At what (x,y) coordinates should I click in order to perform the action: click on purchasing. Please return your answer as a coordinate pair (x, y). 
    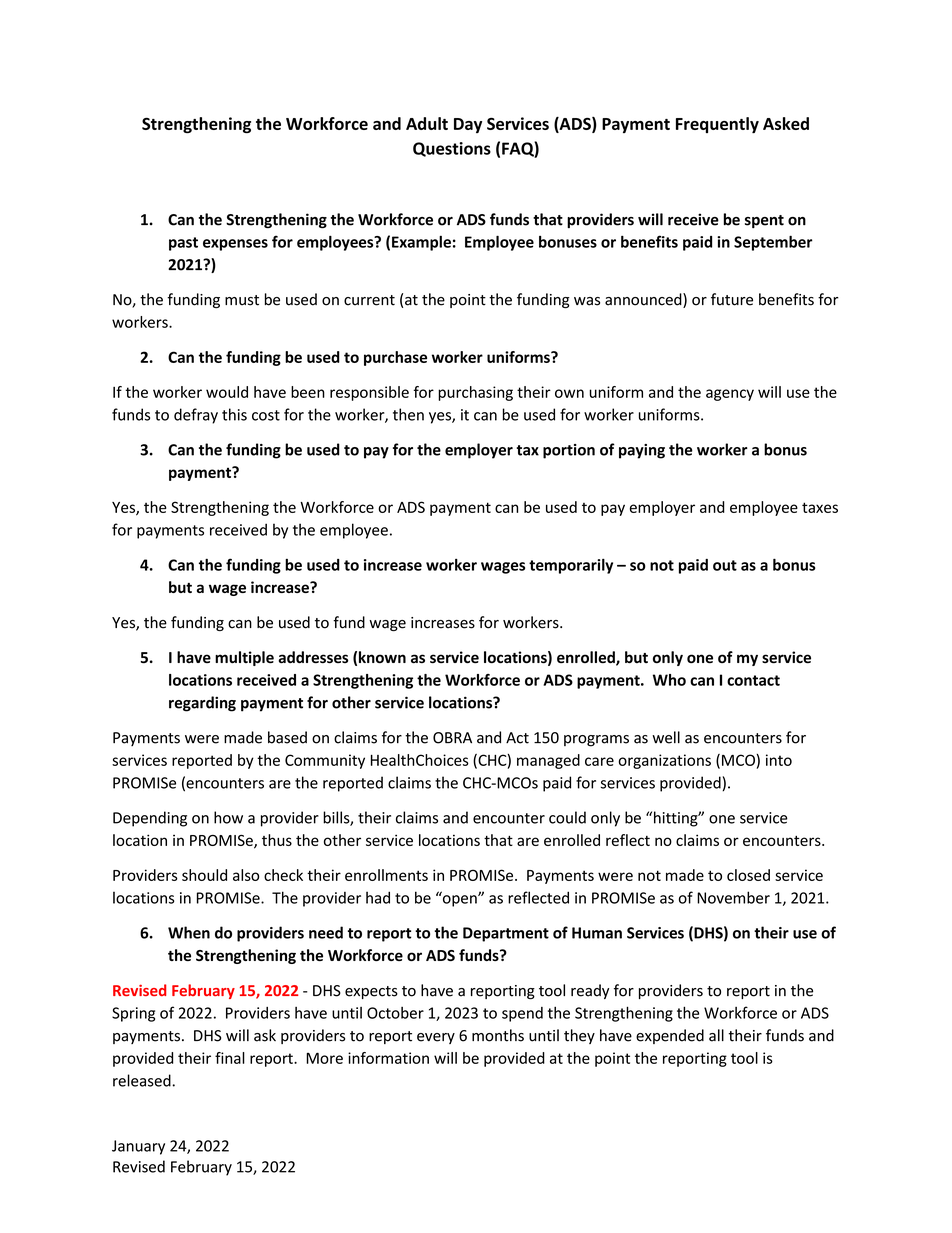
    Looking at the image, I should click on (475, 393).
